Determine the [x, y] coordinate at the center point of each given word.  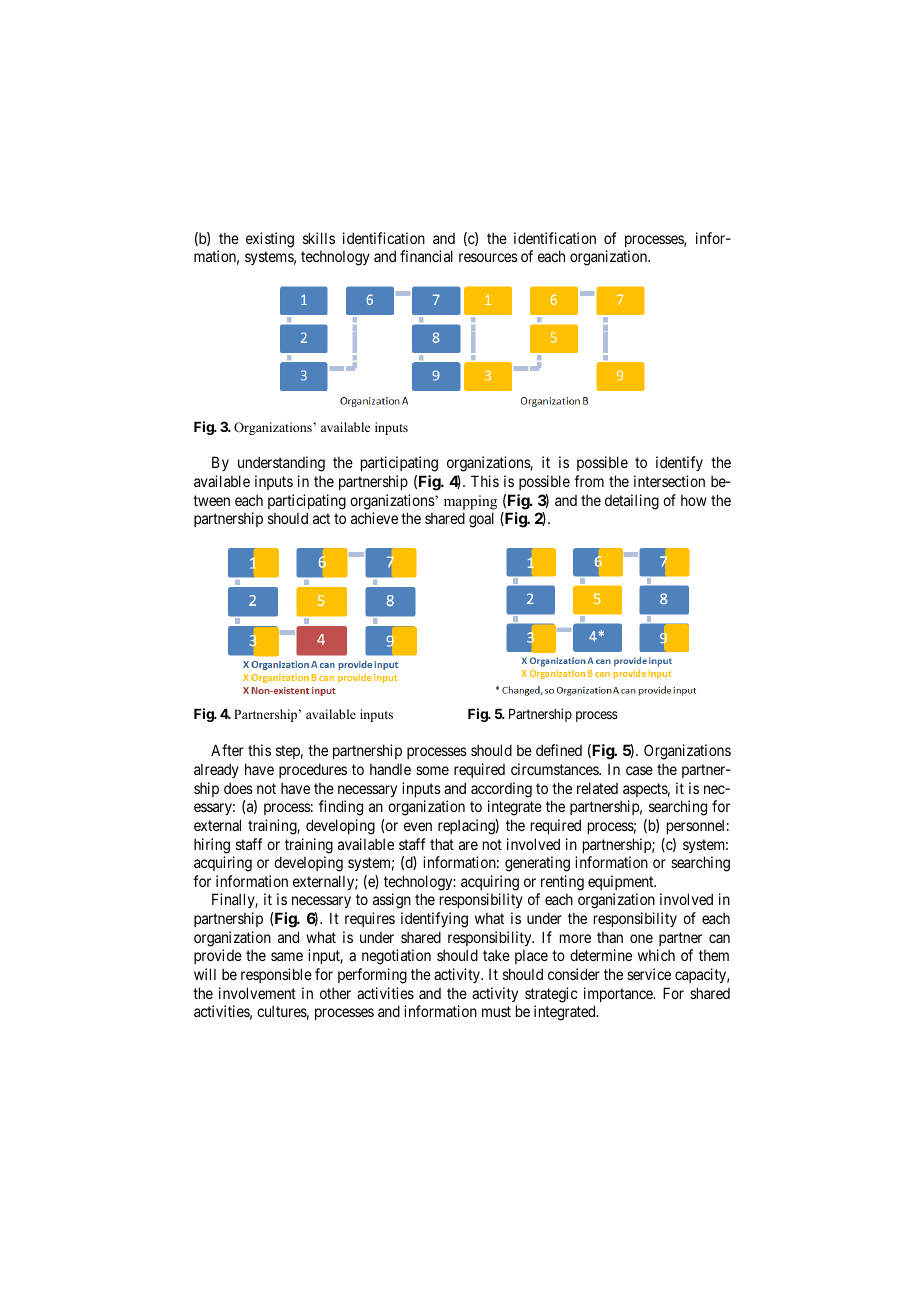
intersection [669, 481]
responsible [276, 975]
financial [426, 256]
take [496, 955]
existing [270, 240]
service [649, 974]
